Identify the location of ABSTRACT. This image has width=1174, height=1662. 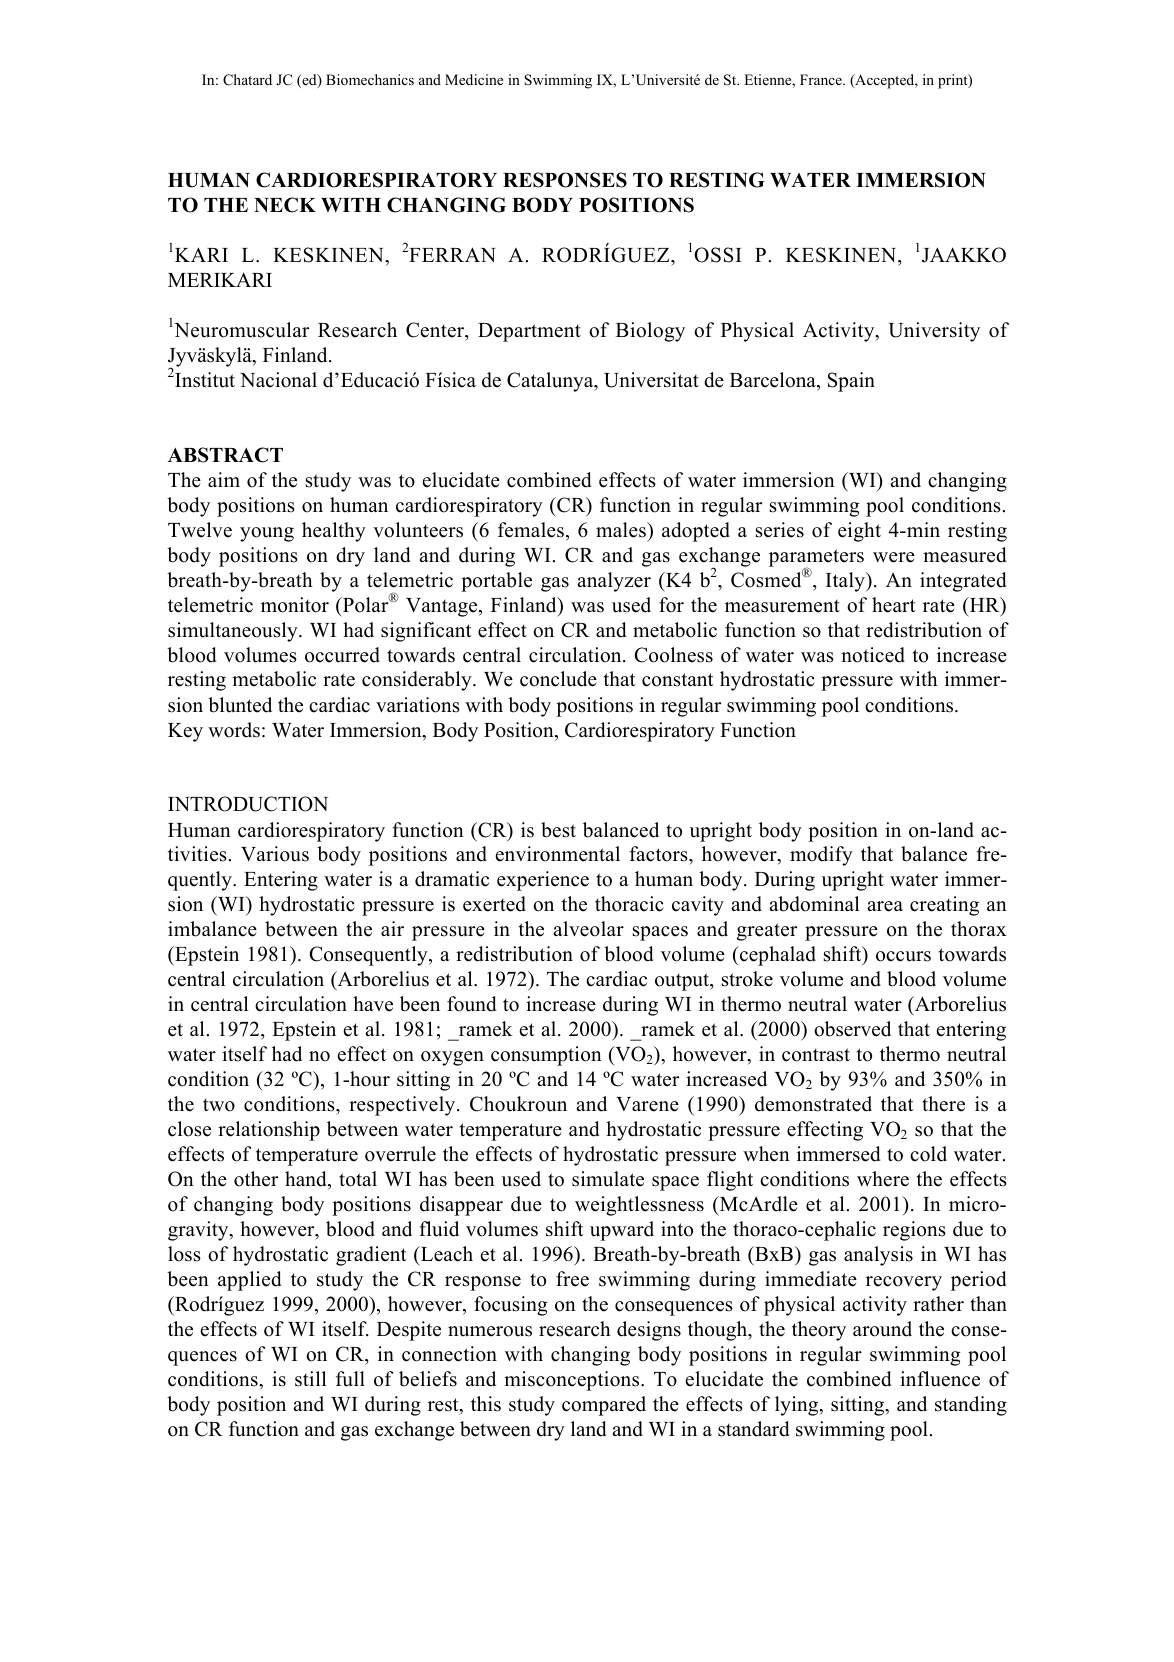
(225, 455).
